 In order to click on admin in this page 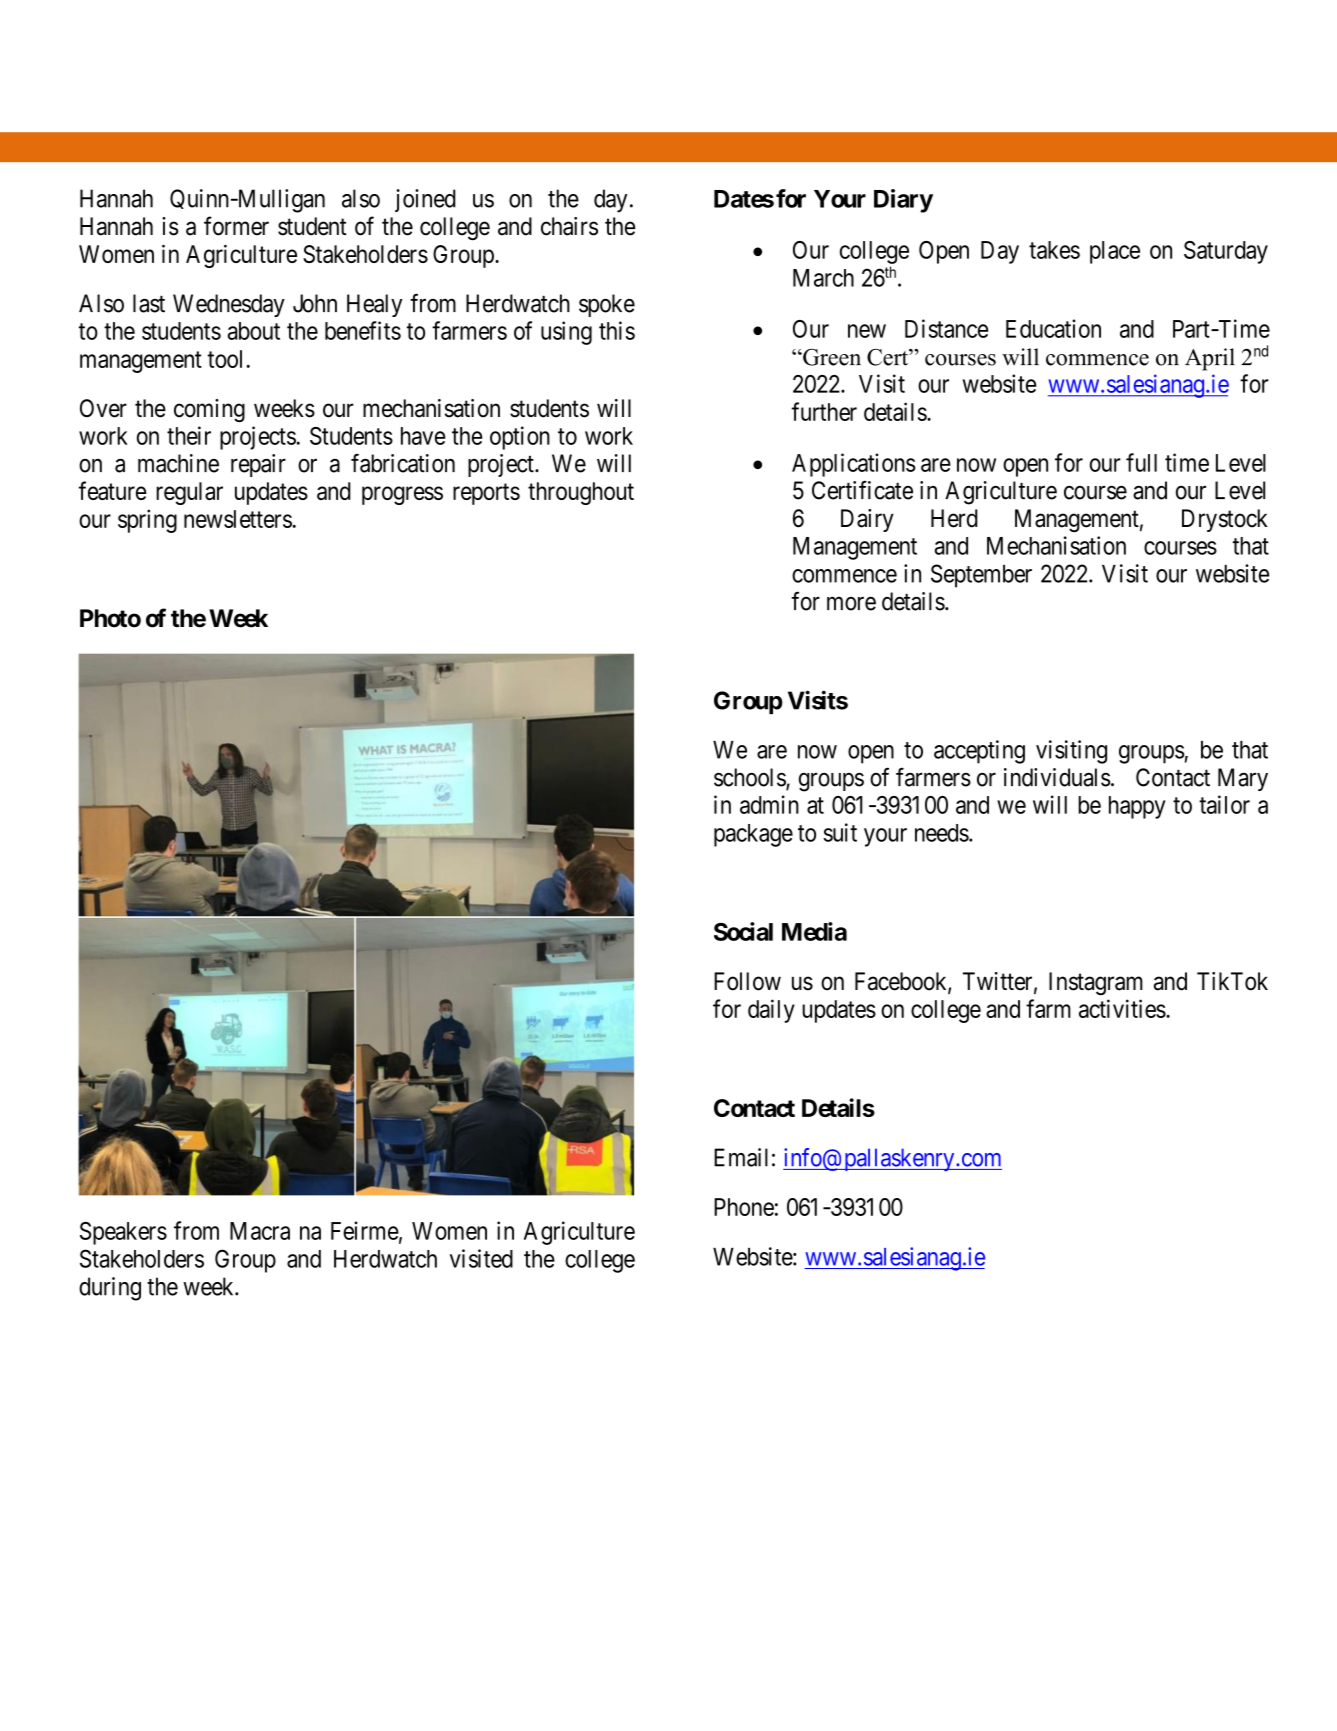, I will do `click(769, 804)`.
